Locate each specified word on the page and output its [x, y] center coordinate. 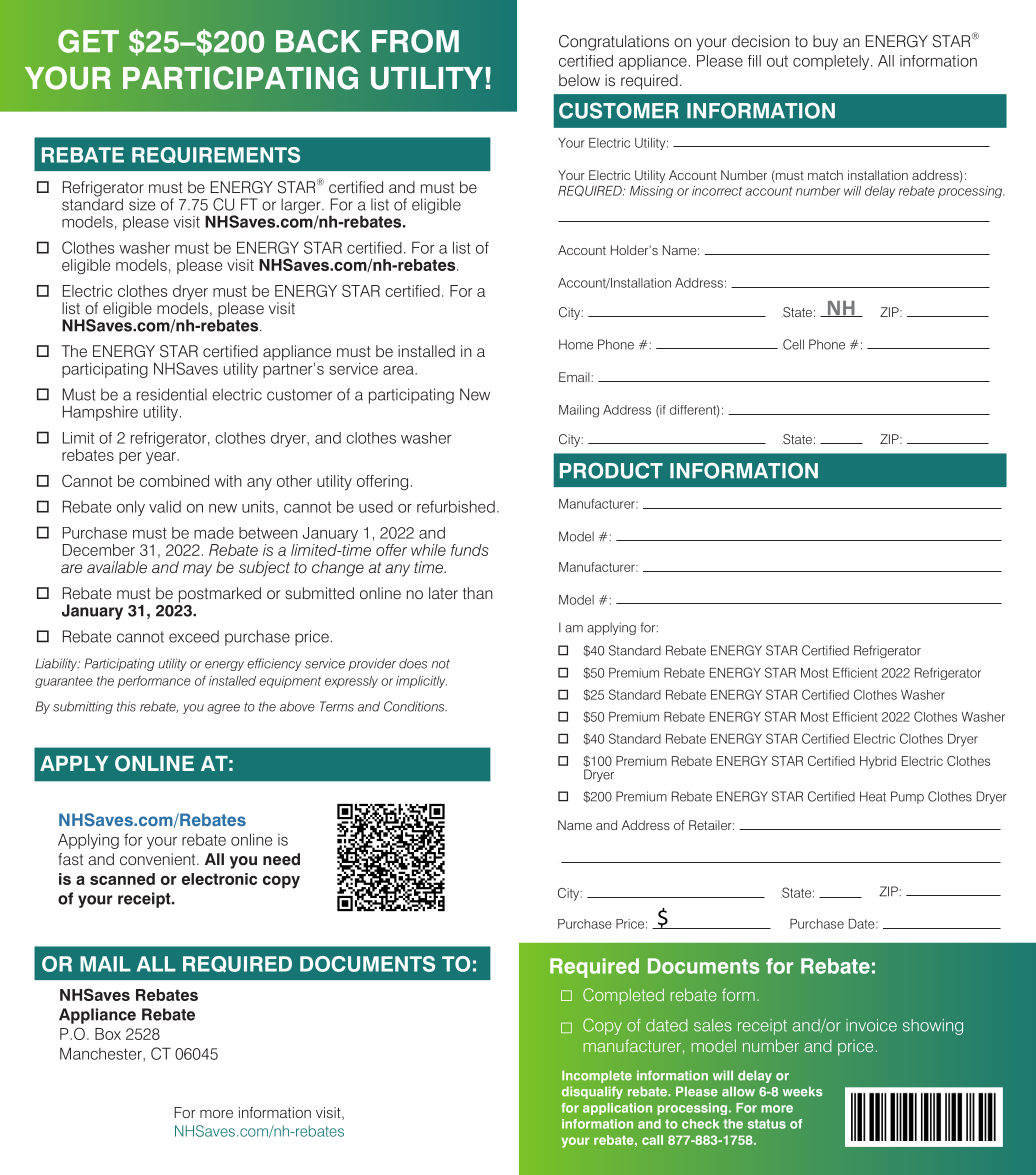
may [197, 570]
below [579, 80]
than [478, 593]
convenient [159, 859]
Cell [793, 344]
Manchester [102, 1054]
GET [88, 41]
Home [576, 344]
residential [172, 394]
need [281, 859]
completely [832, 62]
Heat [873, 796]
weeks [802, 1091]
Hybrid [878, 762]
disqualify [592, 1092]
